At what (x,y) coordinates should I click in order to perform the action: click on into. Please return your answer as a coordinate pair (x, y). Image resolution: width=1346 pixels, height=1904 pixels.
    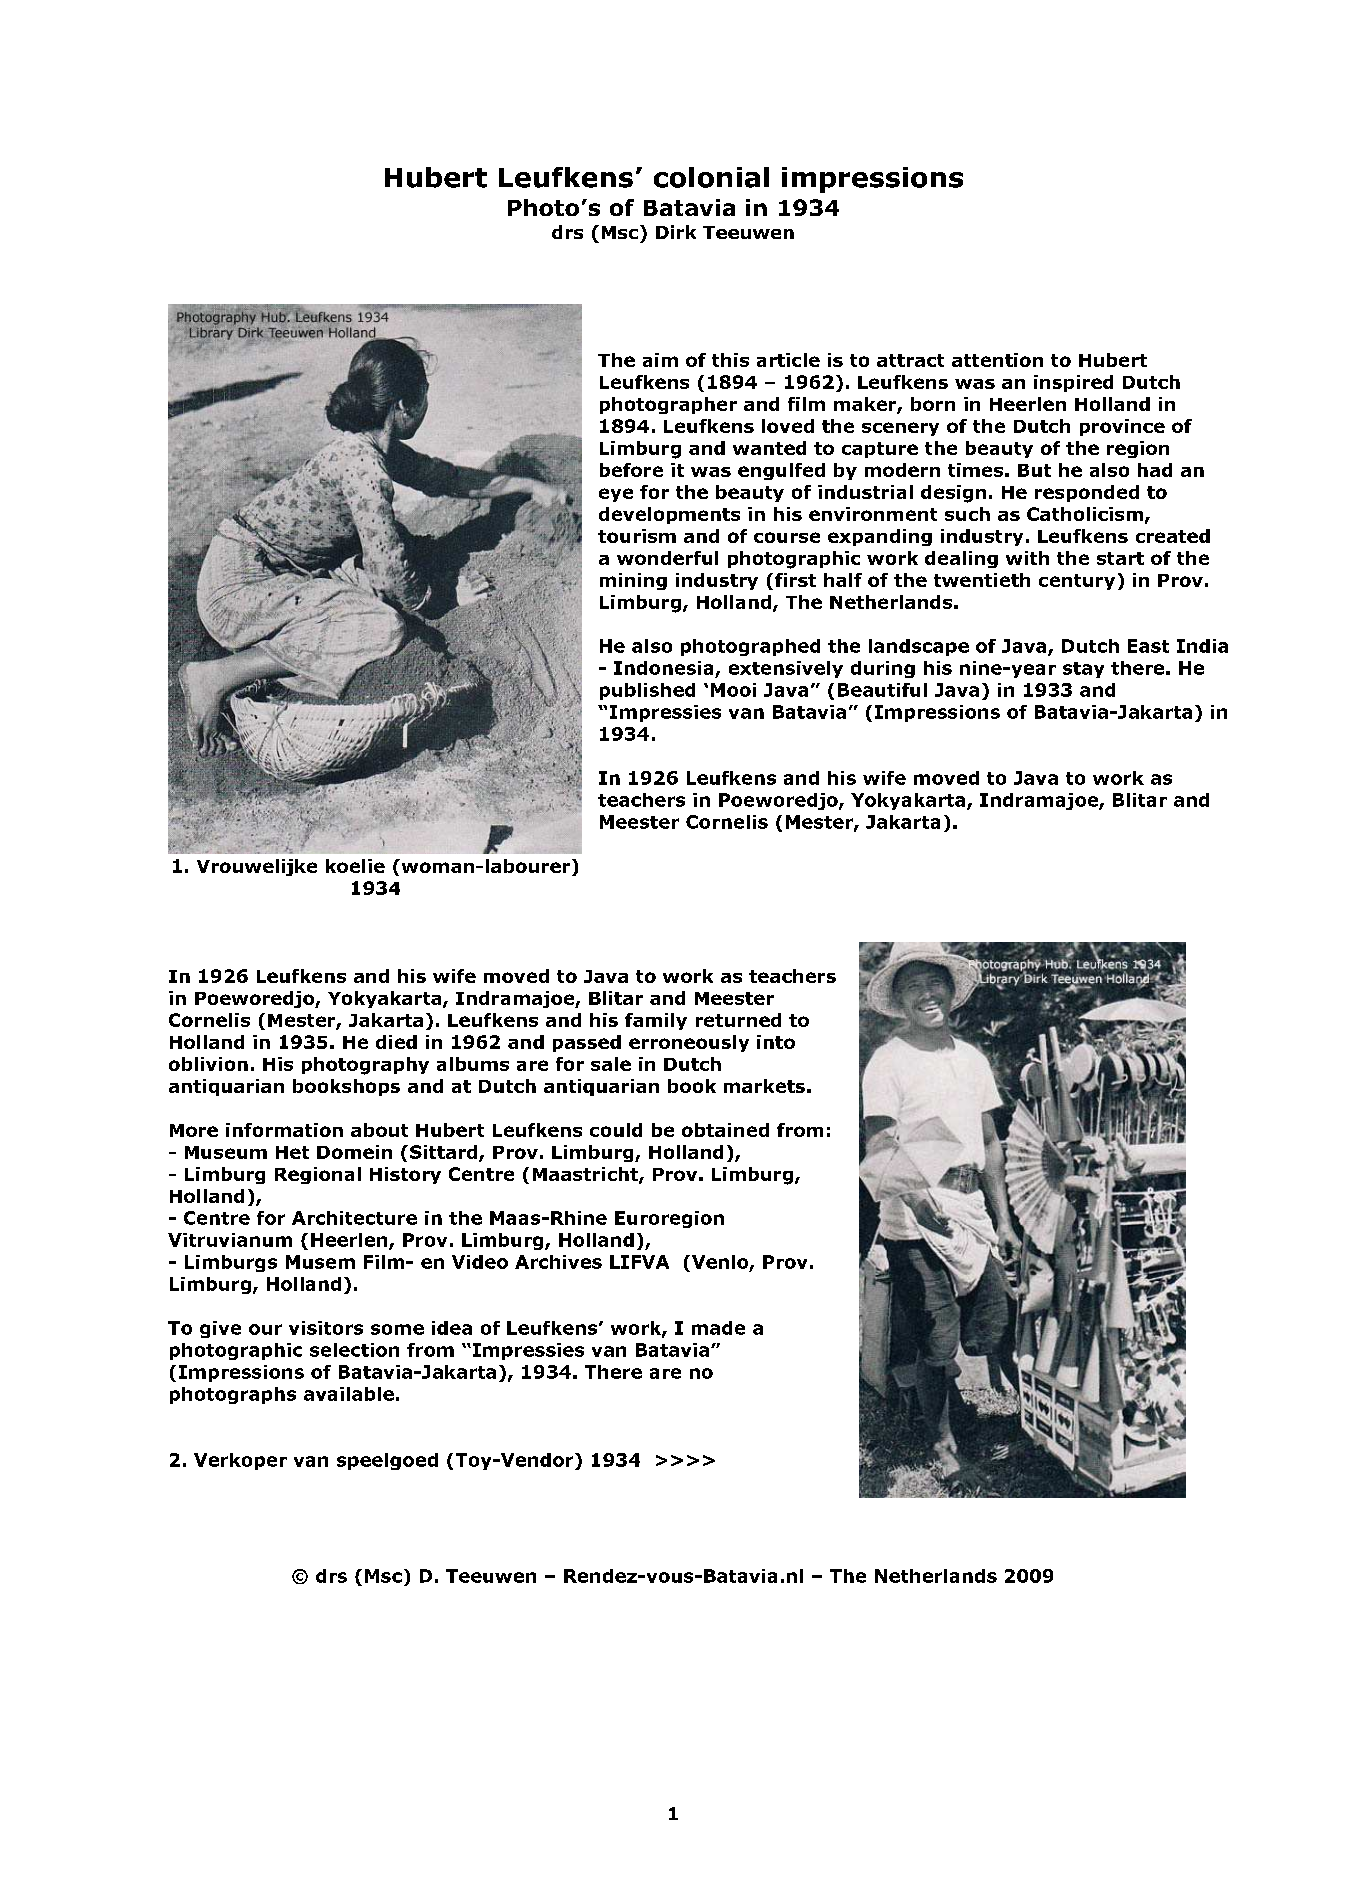
    Looking at the image, I should click on (776, 1042).
